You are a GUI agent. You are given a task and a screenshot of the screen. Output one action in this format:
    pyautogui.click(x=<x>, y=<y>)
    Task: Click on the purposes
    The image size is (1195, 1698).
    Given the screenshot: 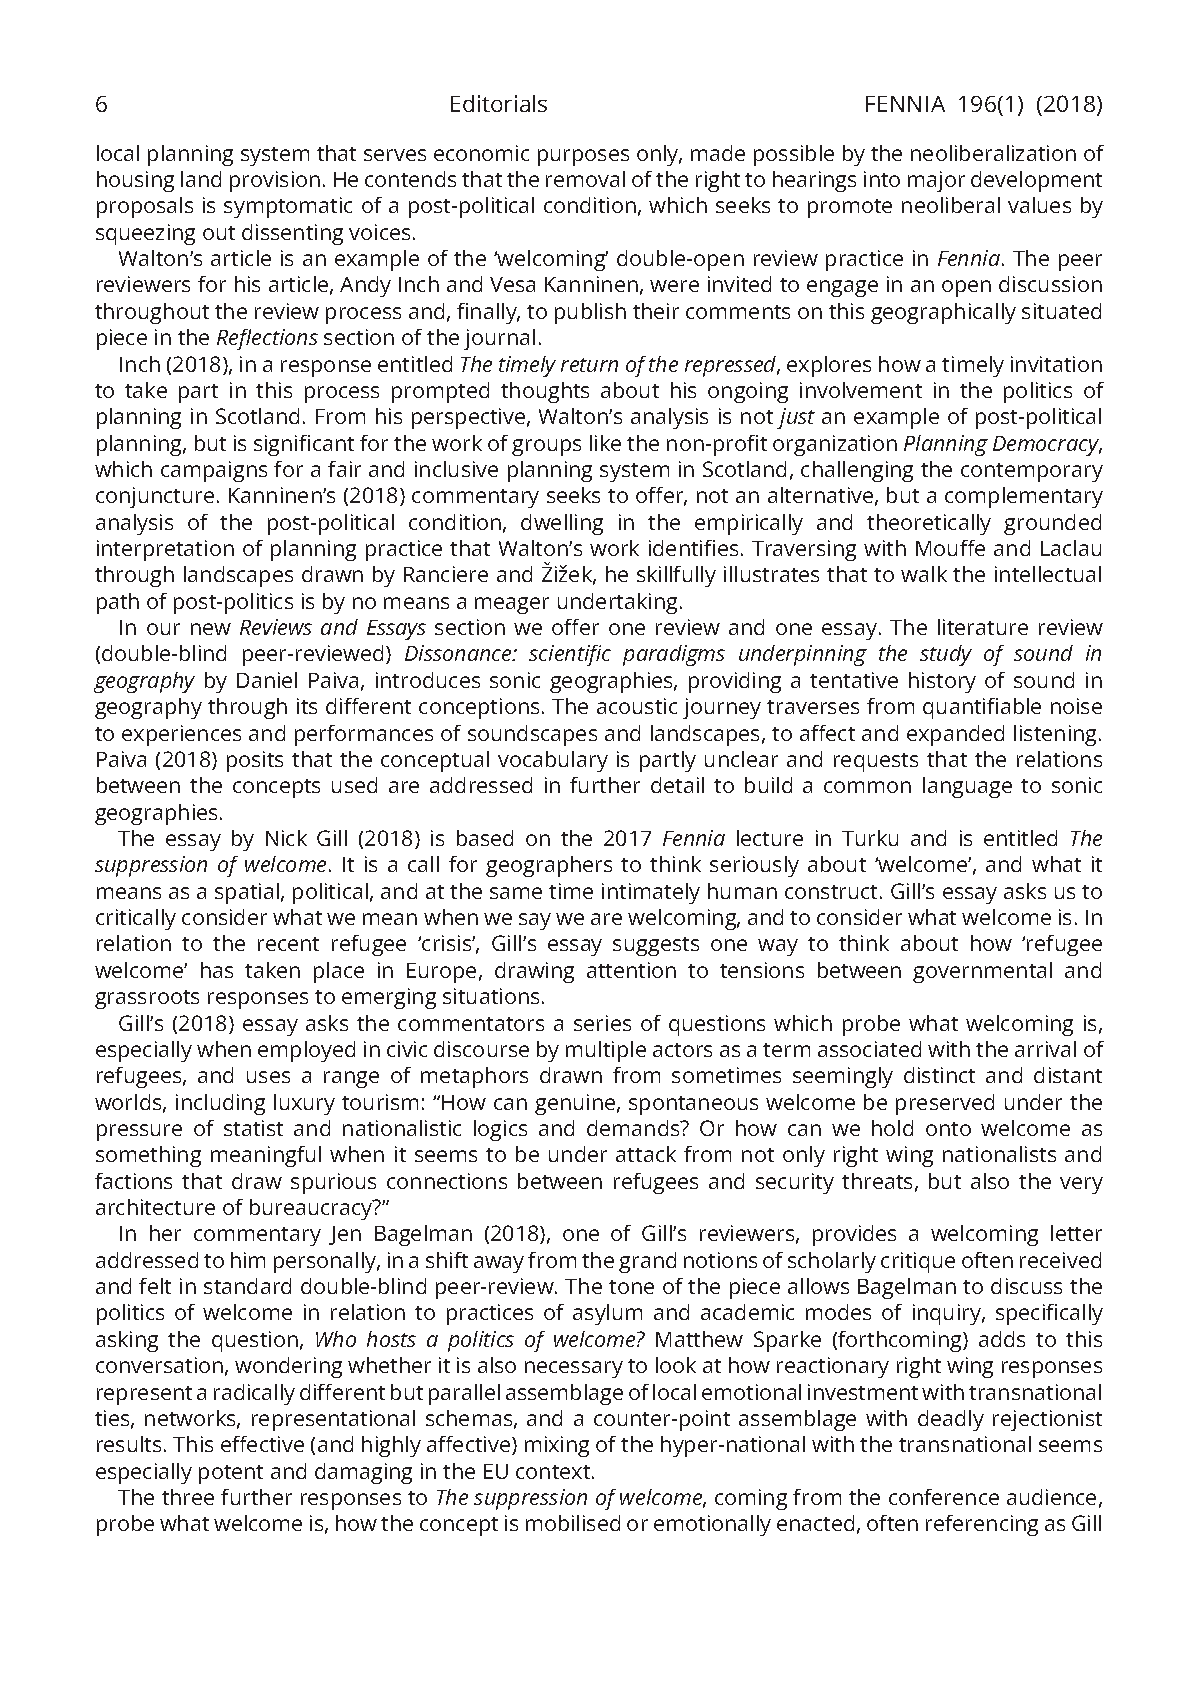 What is the action you would take?
    pyautogui.click(x=583, y=157)
